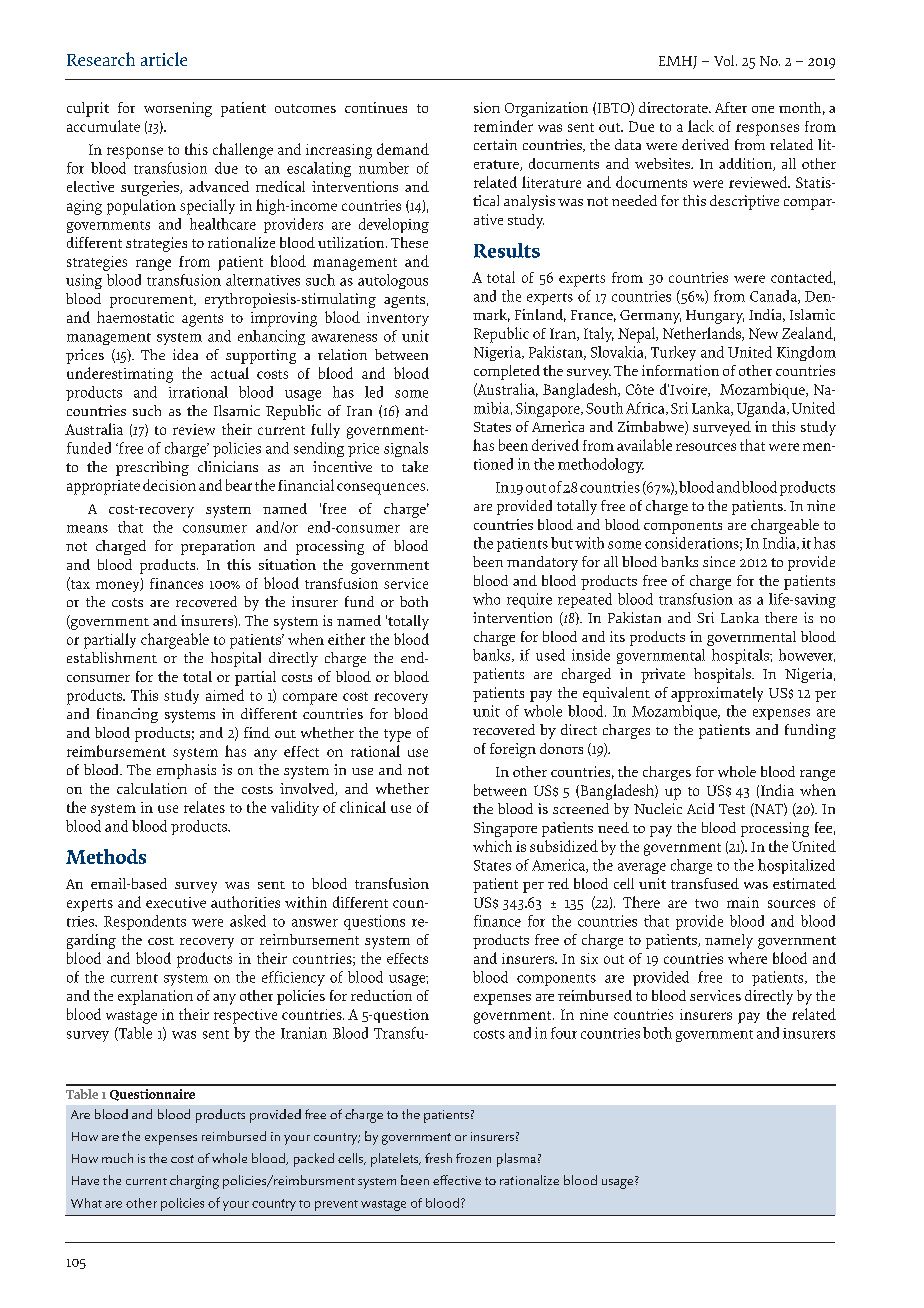  Describe the element at coordinates (564, 1033) in the image. I see `four` at that location.
